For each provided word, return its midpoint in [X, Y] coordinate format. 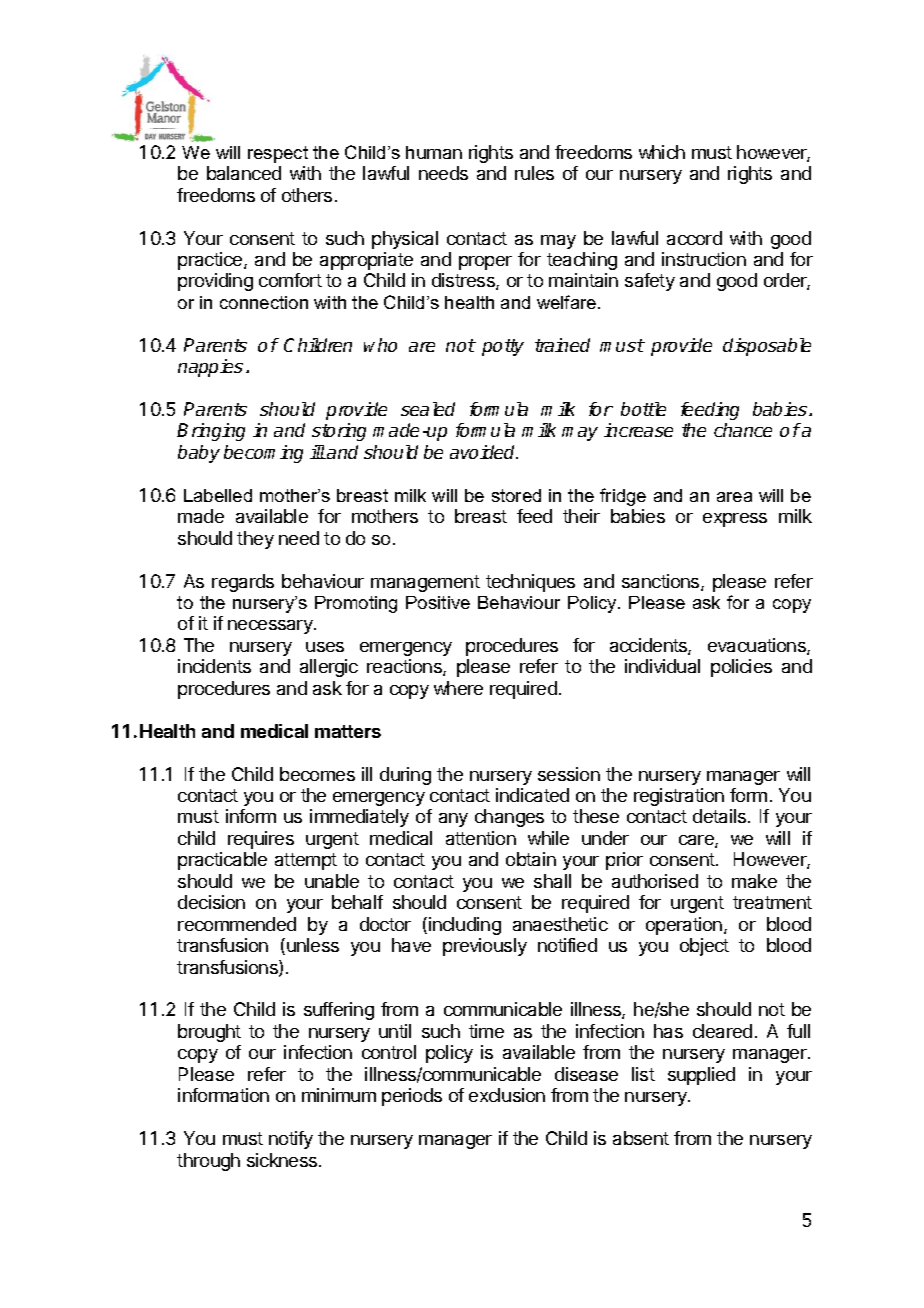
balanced [244, 173]
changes [509, 818]
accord [694, 238]
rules [534, 173]
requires [261, 840]
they [255, 540]
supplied [701, 1076]
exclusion [507, 1095]
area [734, 497]
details [719, 816]
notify [291, 1140]
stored [516, 495]
